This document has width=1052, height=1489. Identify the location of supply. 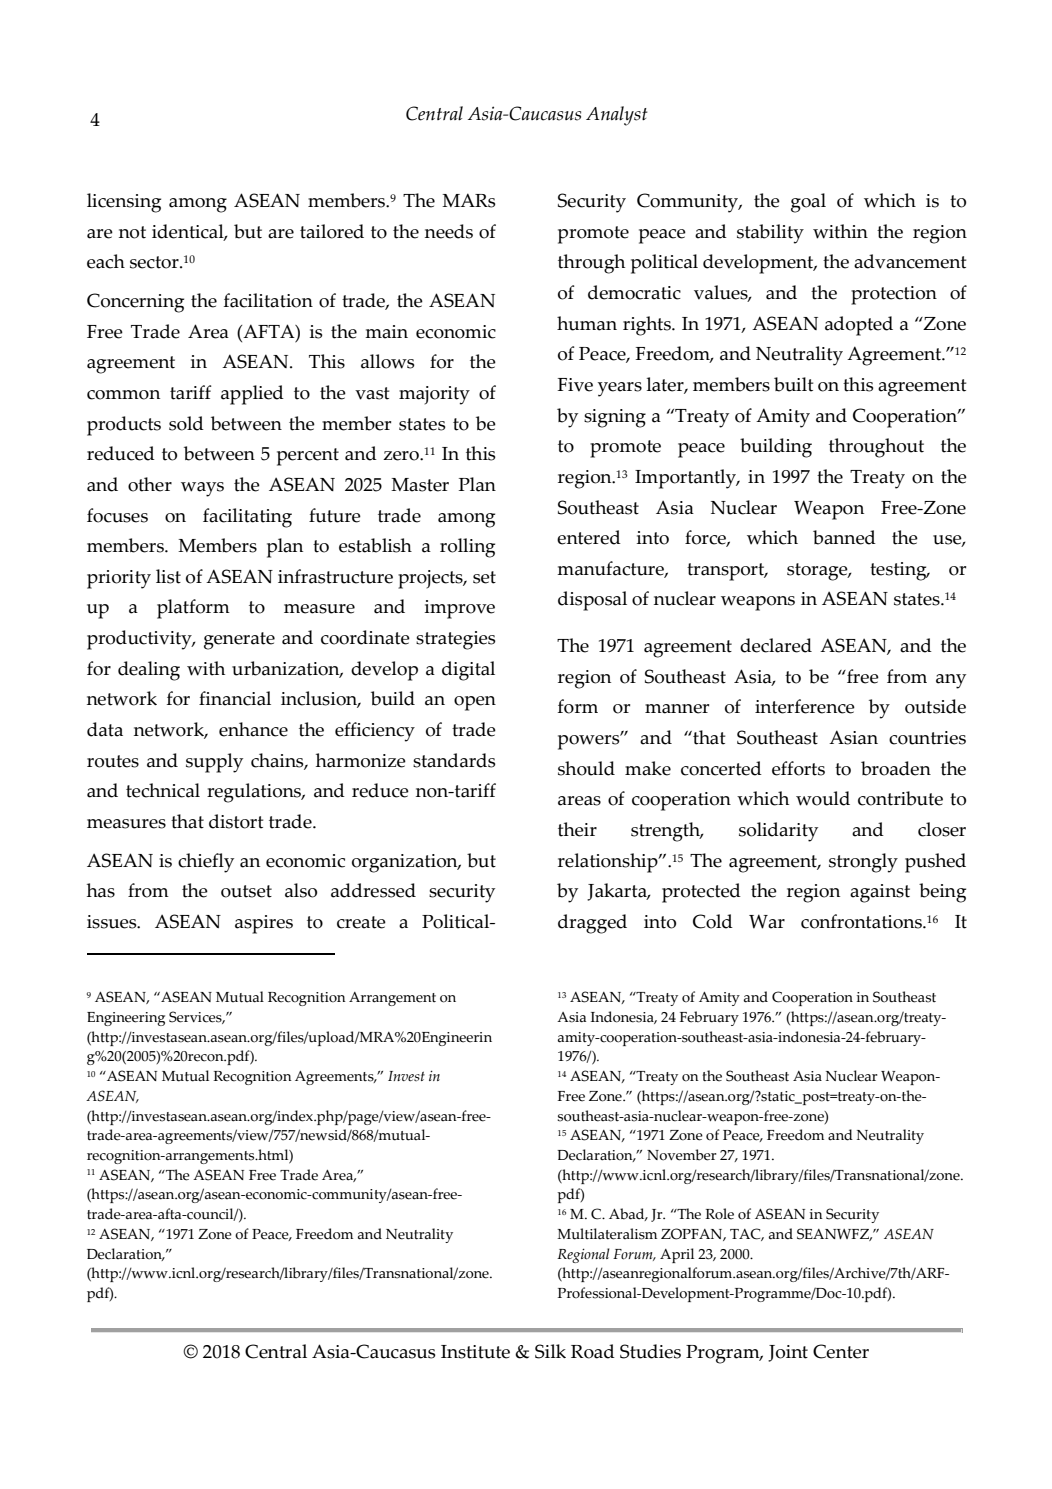
(214, 763).
